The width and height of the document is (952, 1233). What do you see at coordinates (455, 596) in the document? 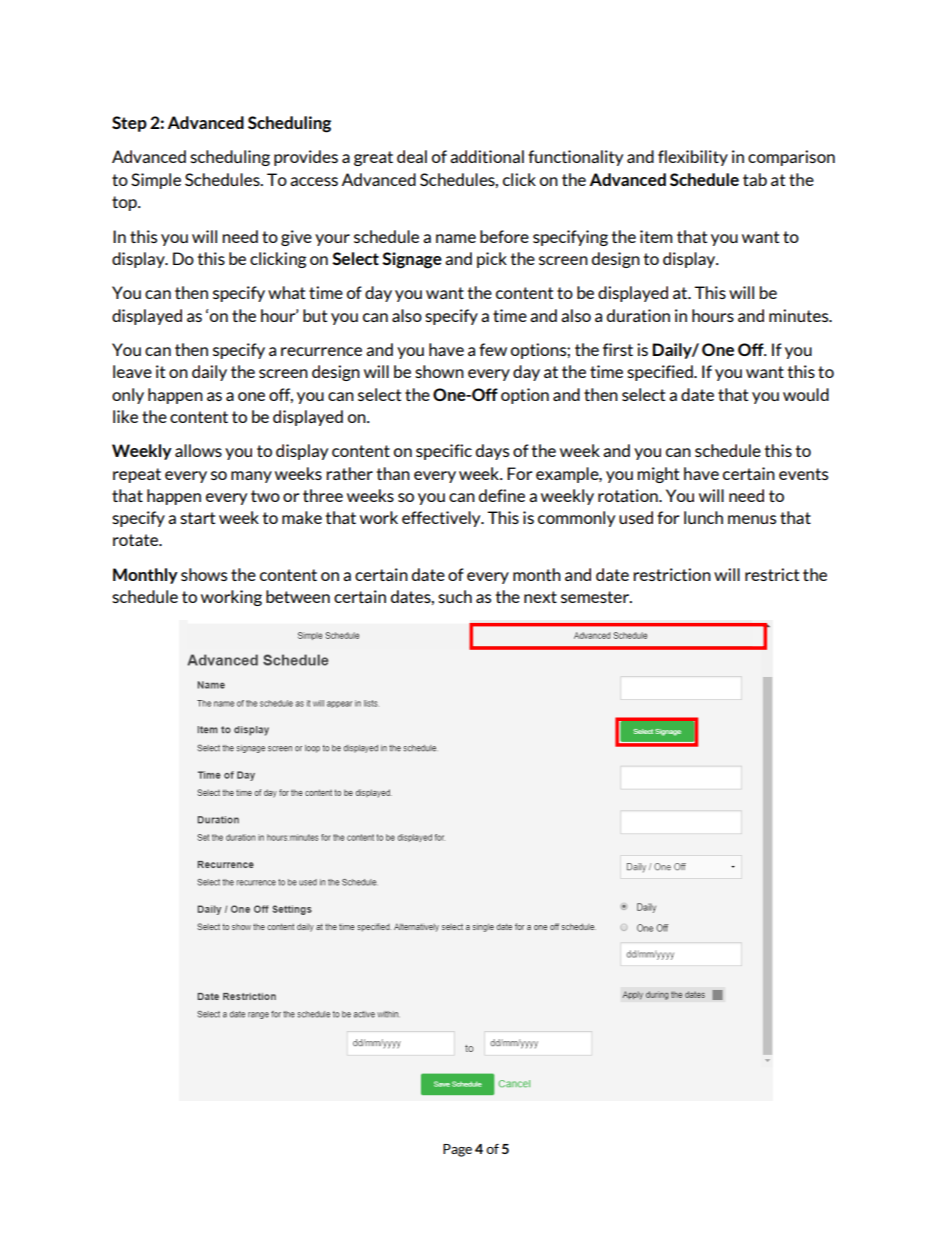
I see `such` at bounding box center [455, 596].
